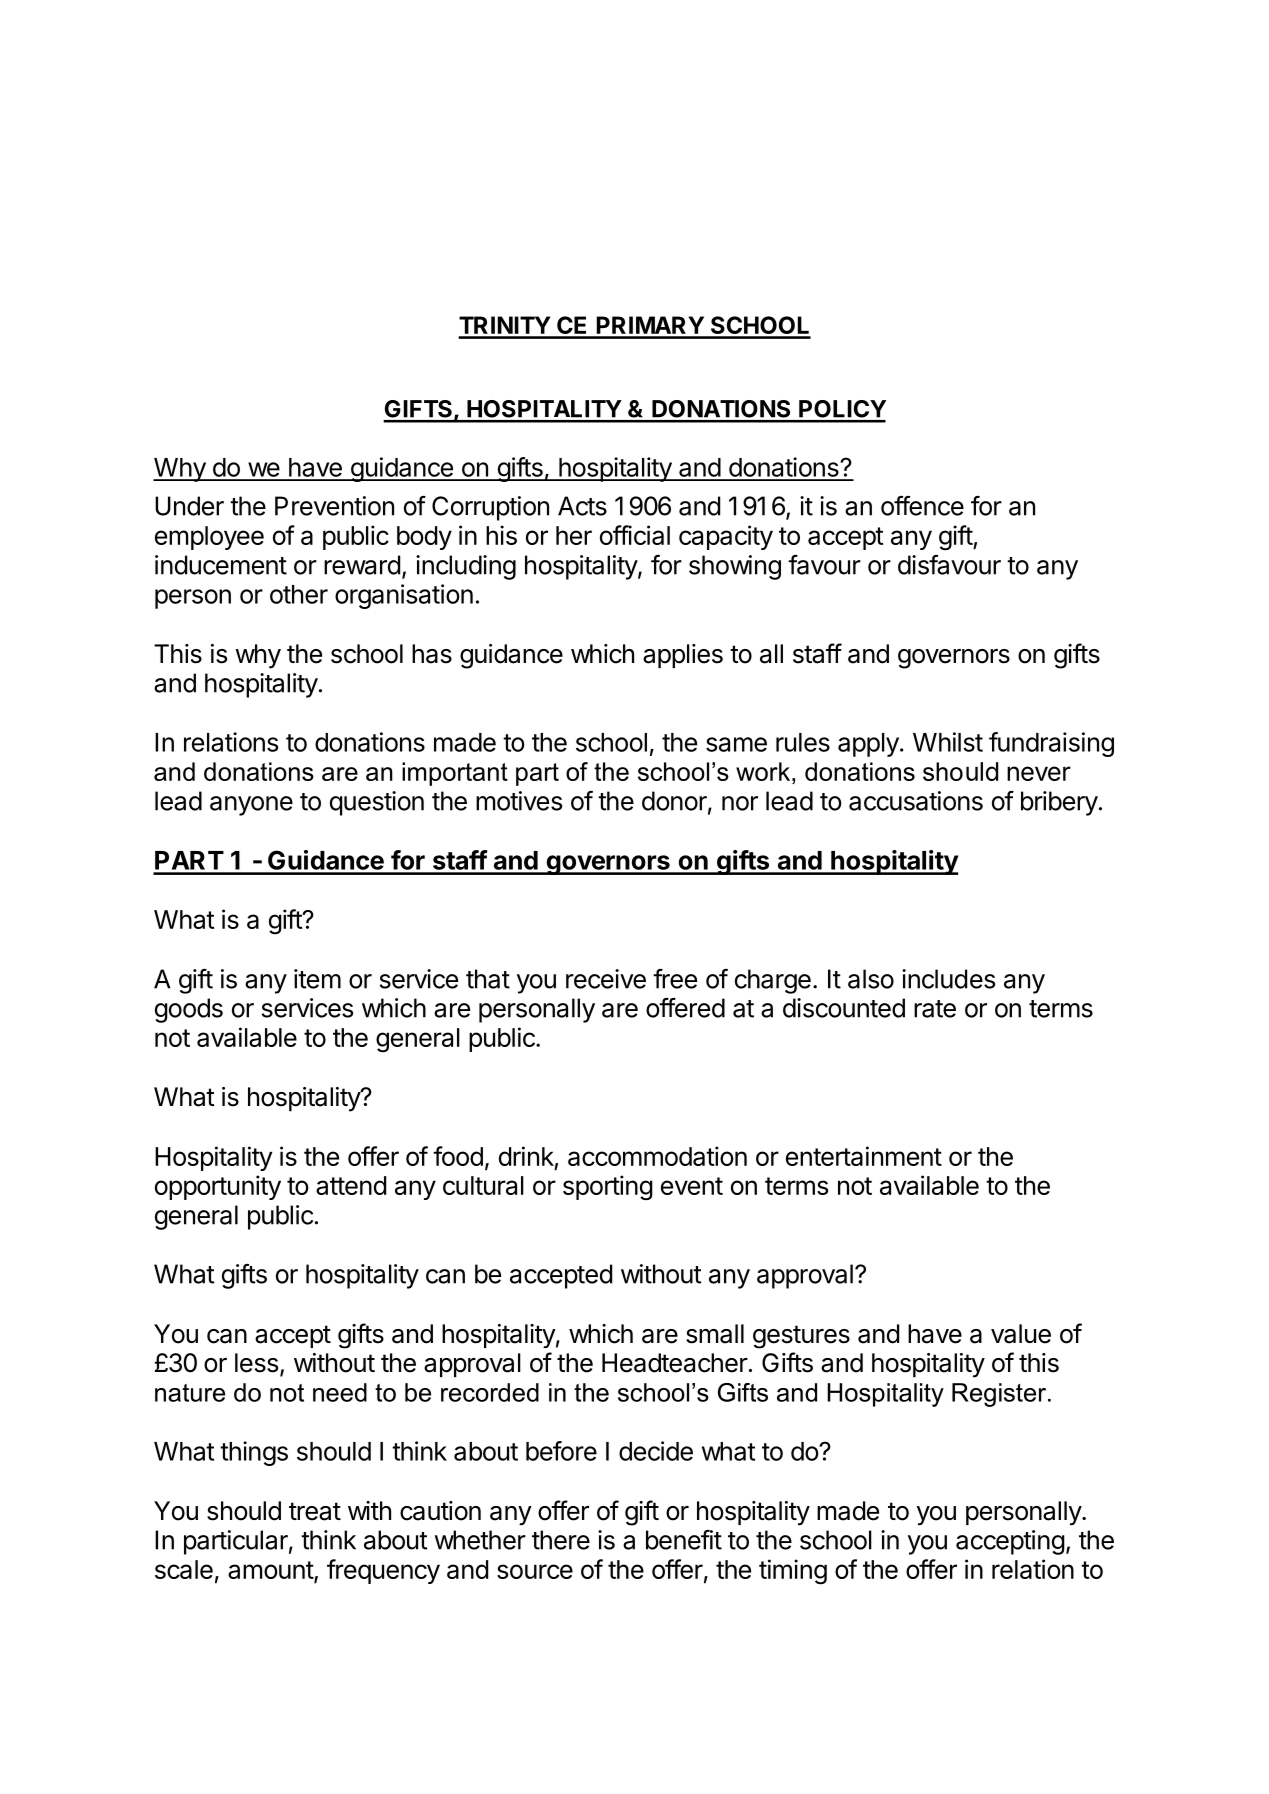 Image resolution: width=1269 pixels, height=1794 pixels. What do you see at coordinates (1021, 1334) in the image?
I see `value` at bounding box center [1021, 1334].
